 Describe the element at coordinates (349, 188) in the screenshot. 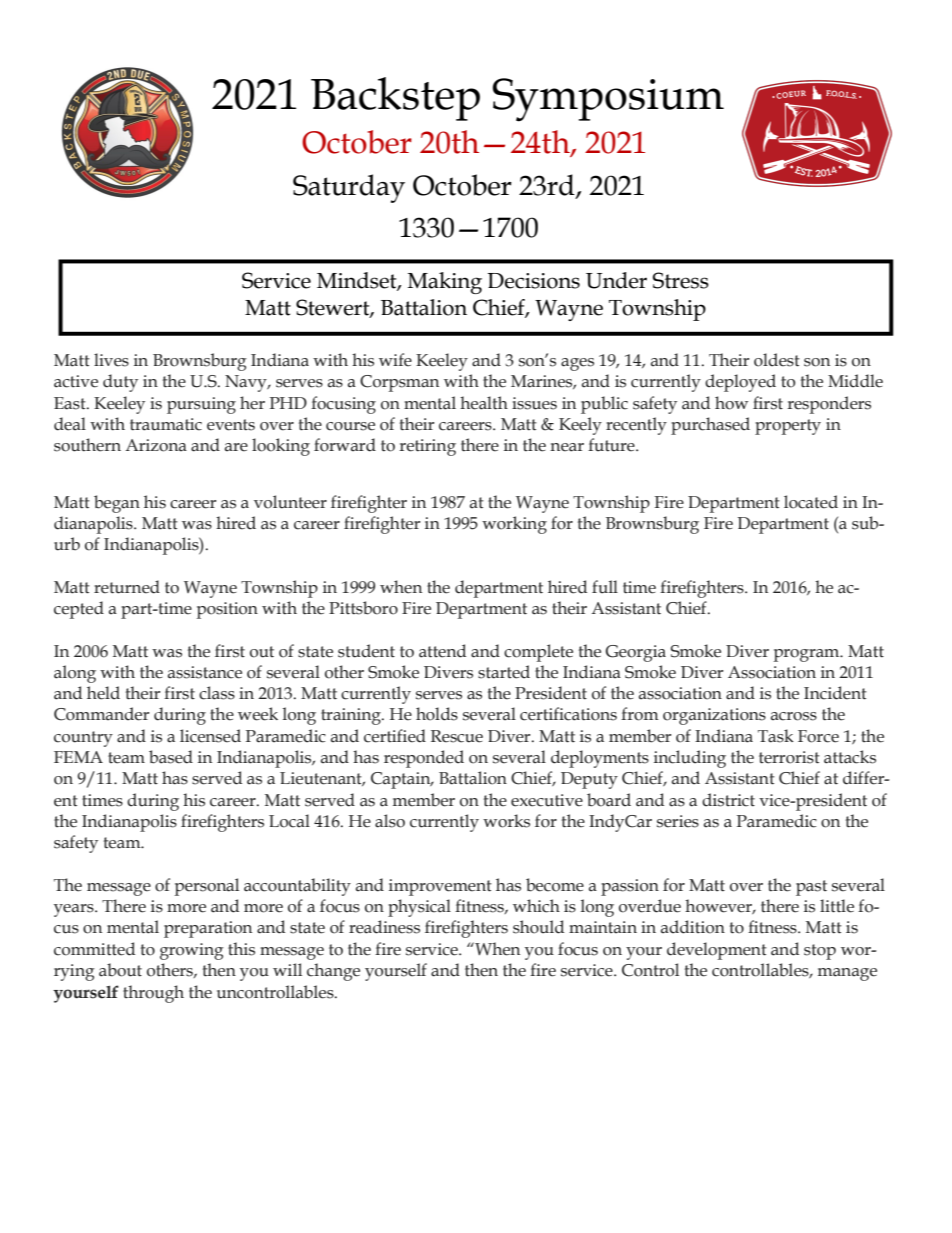

I see `Saturday` at that location.
